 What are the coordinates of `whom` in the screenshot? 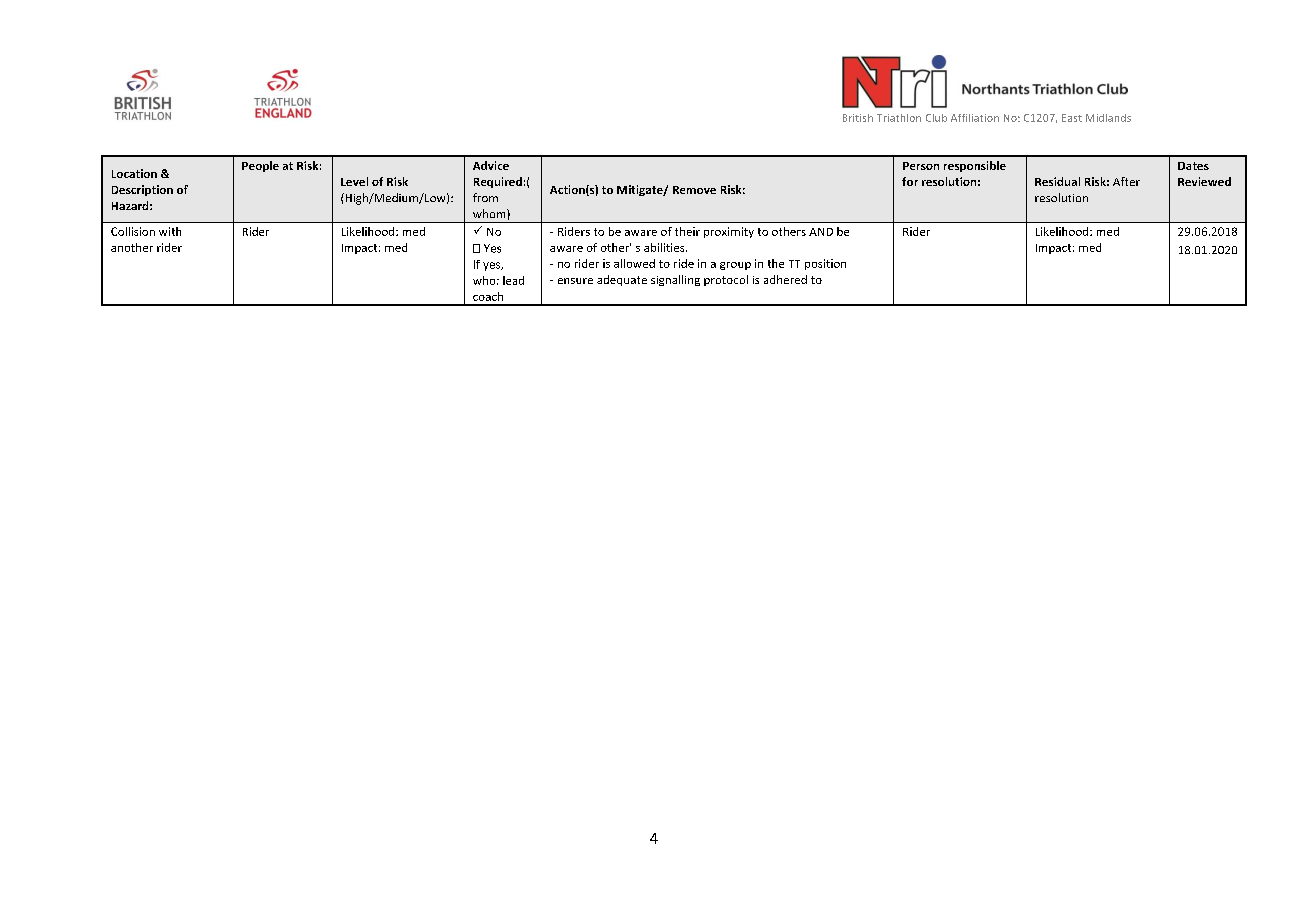 It's located at (490, 213).
